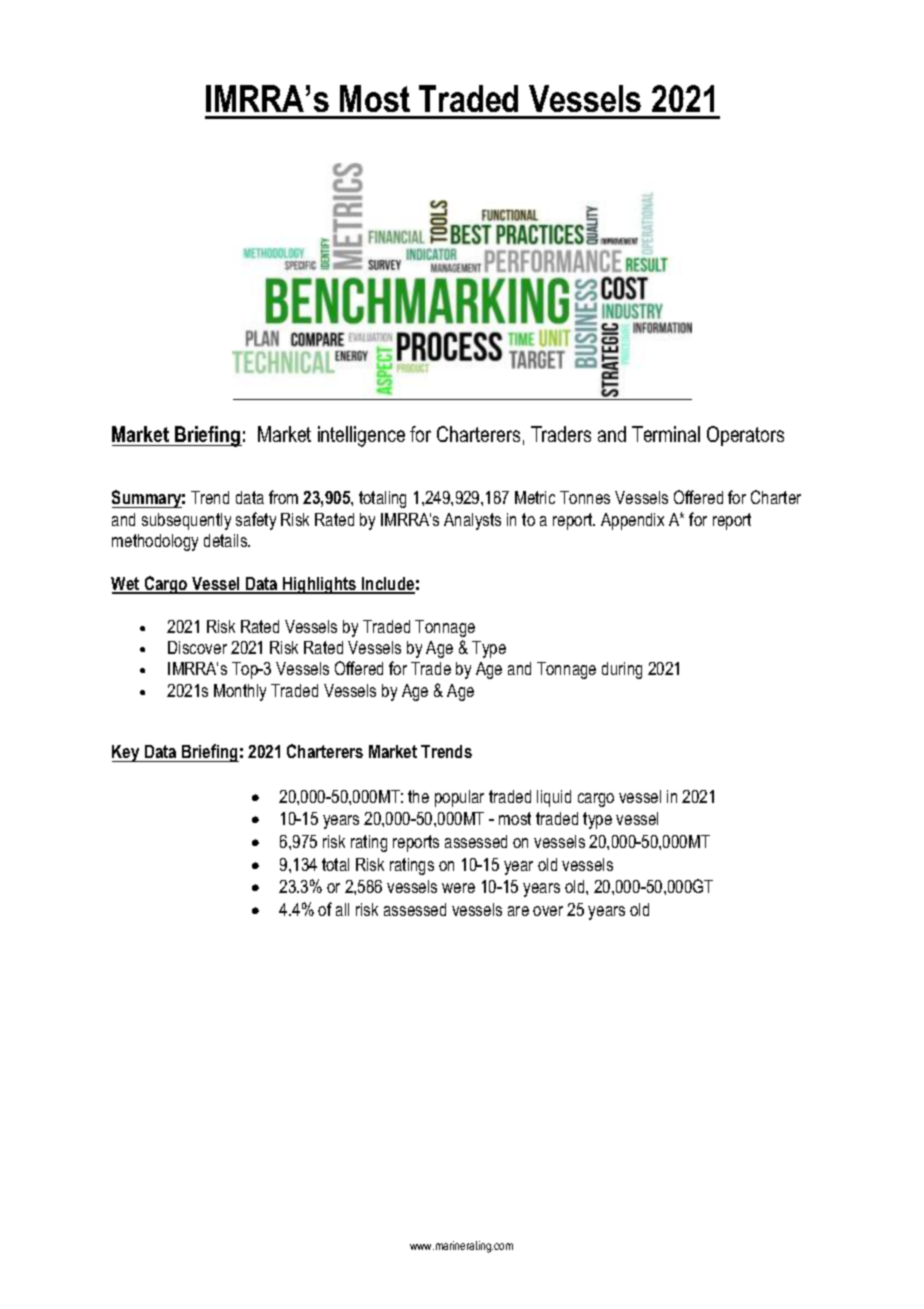 The width and height of the image is (924, 1309). What do you see at coordinates (283, 497) in the image?
I see `from` at bounding box center [283, 497].
